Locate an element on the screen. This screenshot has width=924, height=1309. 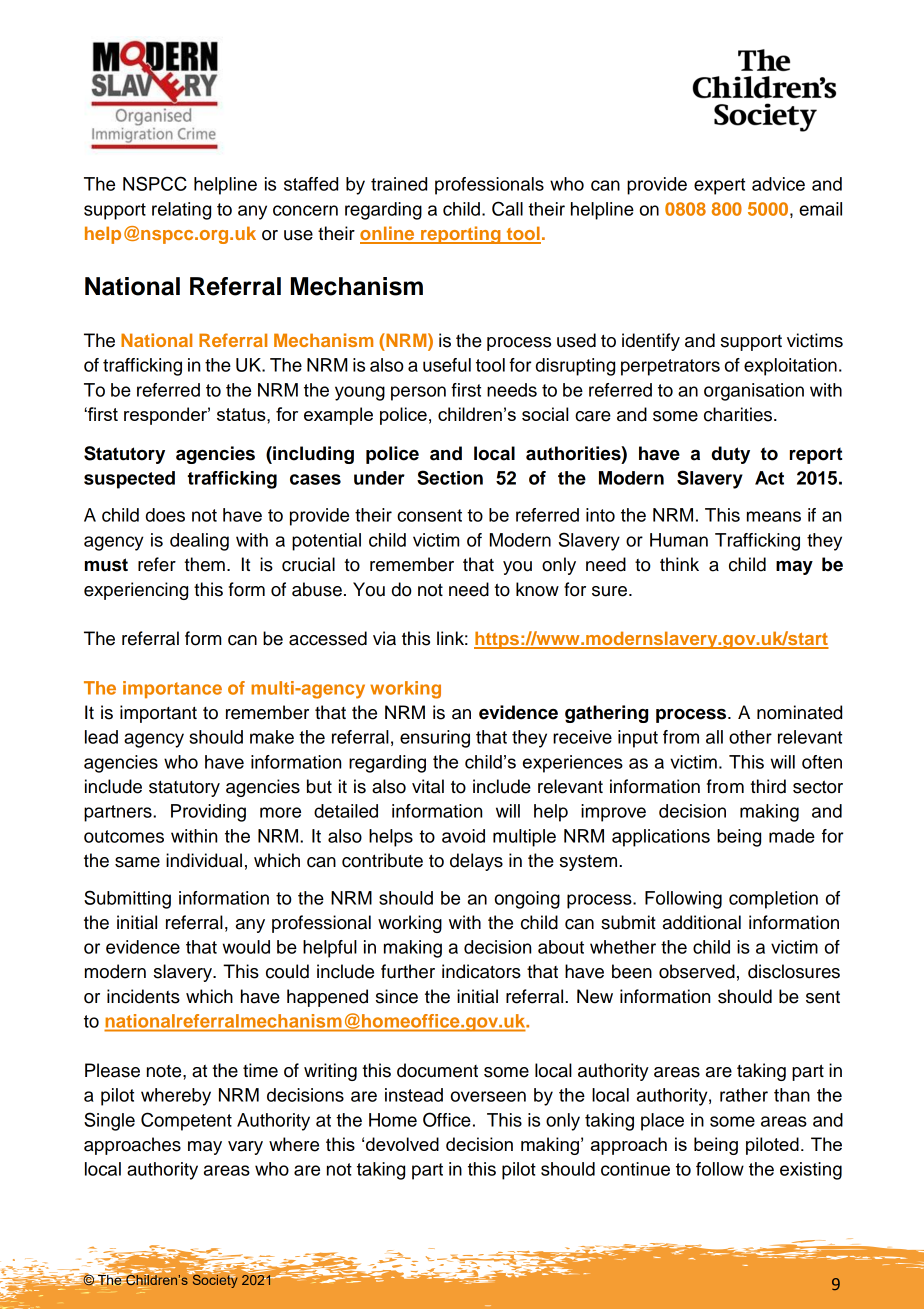
expert is located at coordinates (719, 186).
